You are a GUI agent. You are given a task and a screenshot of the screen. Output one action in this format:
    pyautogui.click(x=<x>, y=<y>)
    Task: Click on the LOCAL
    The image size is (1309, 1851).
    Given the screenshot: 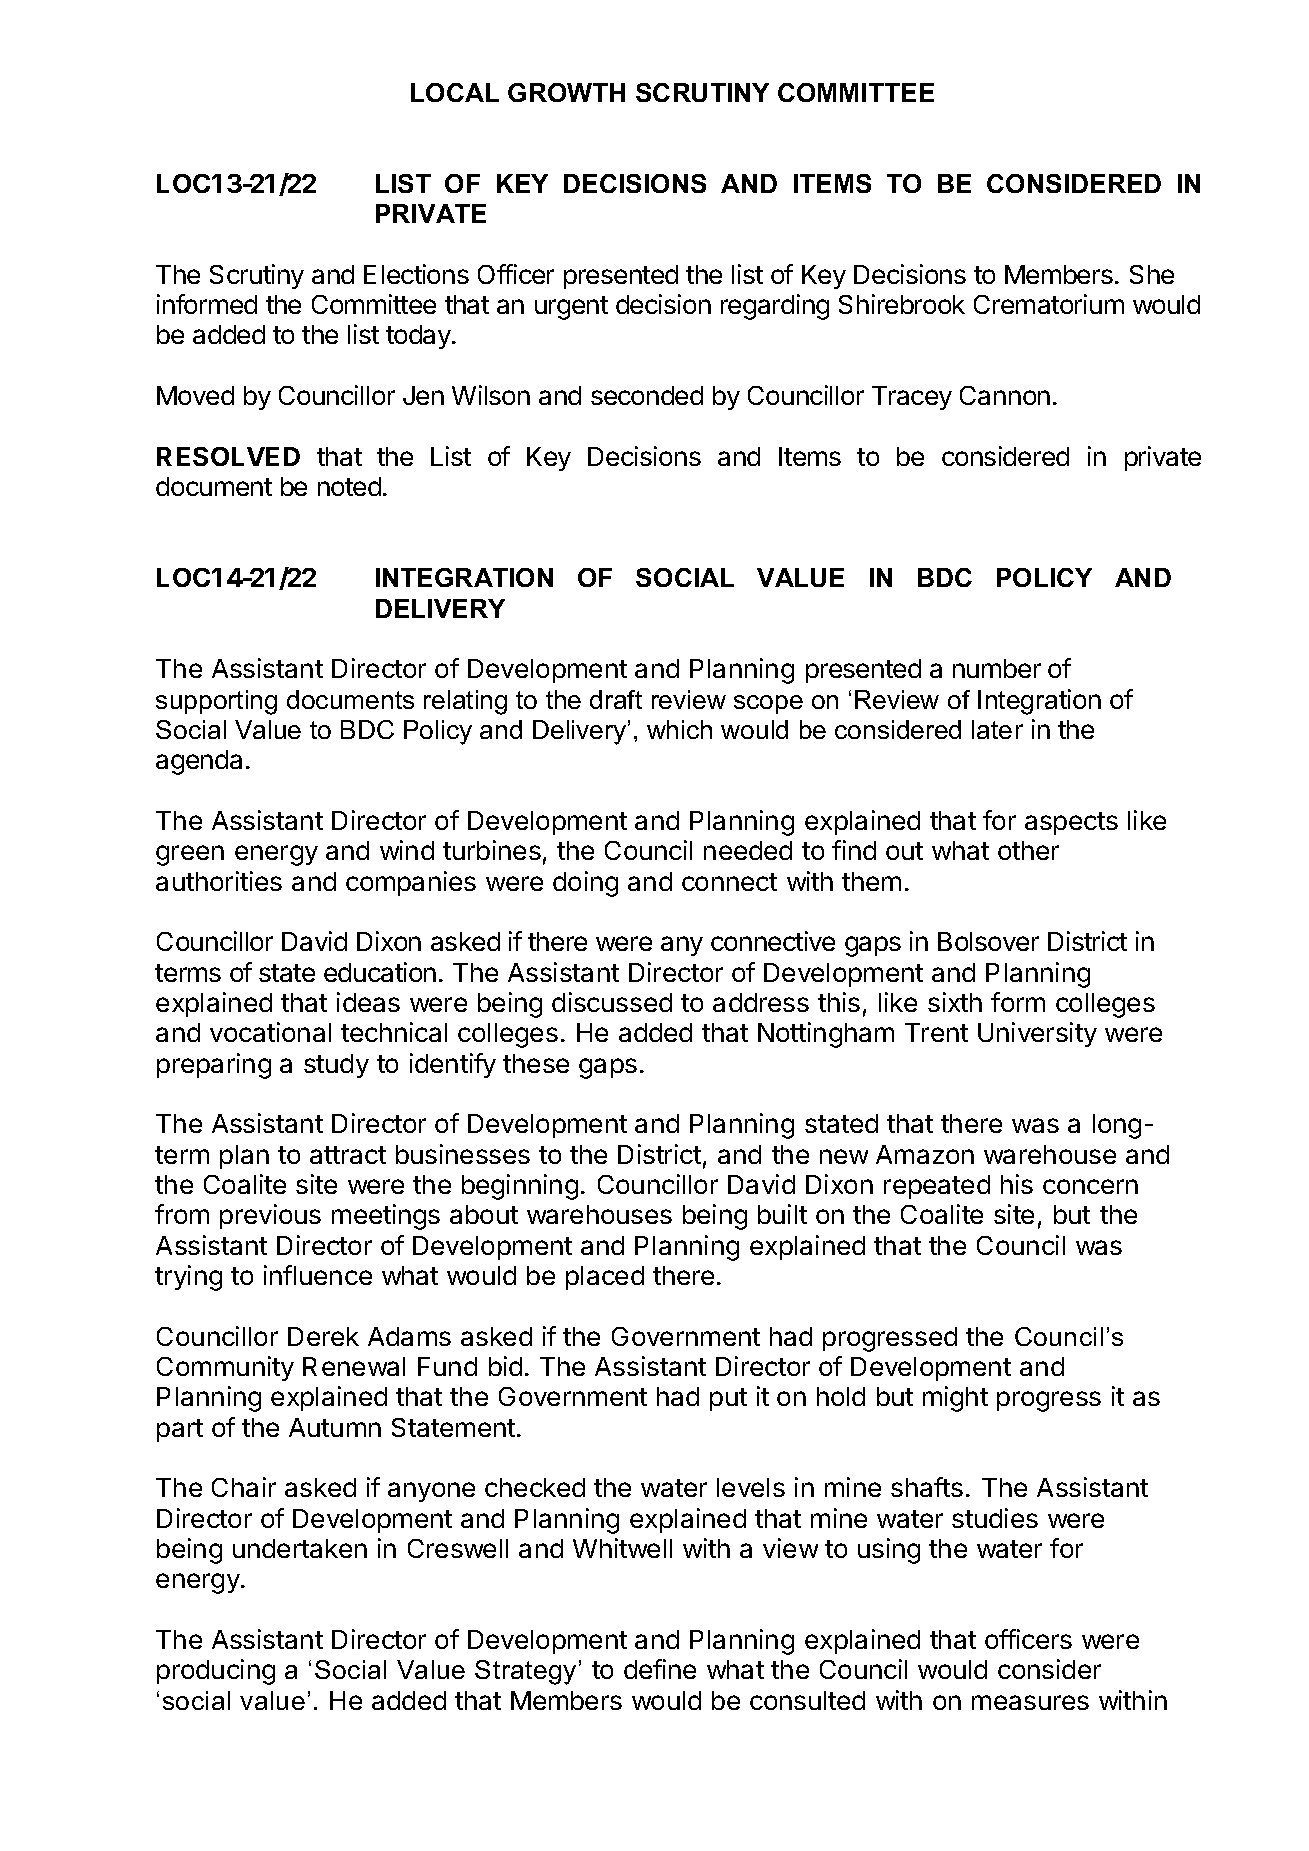 What is the action you would take?
    pyautogui.click(x=455, y=92)
